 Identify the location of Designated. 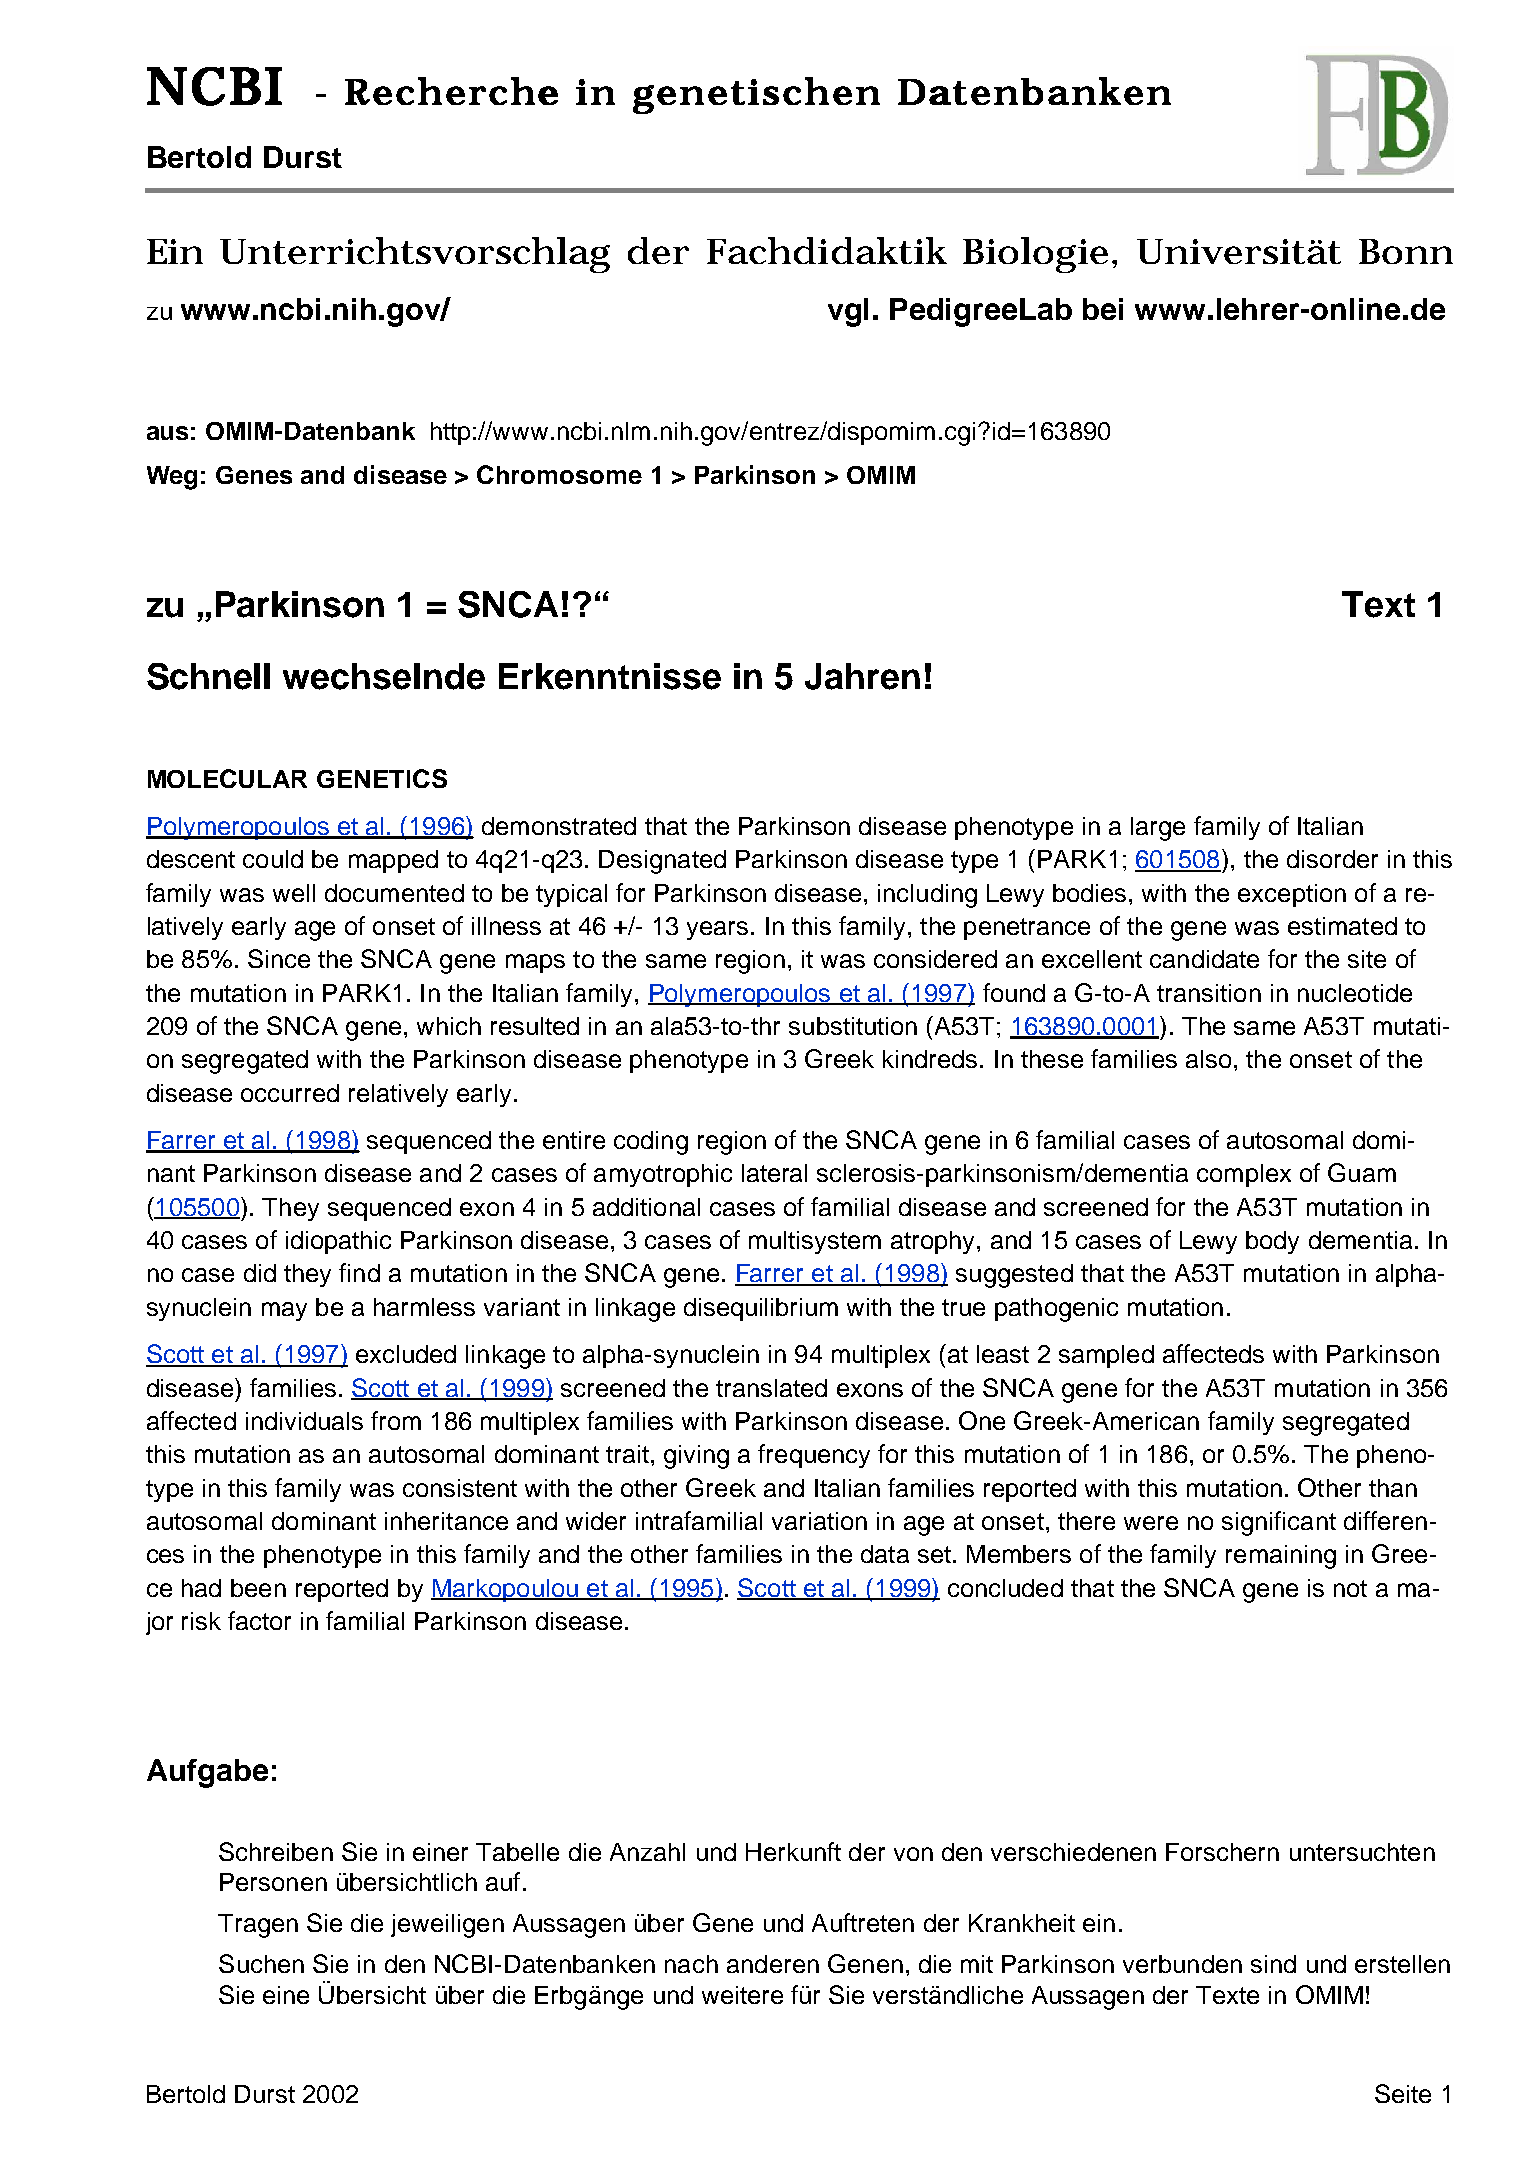
(662, 862).
